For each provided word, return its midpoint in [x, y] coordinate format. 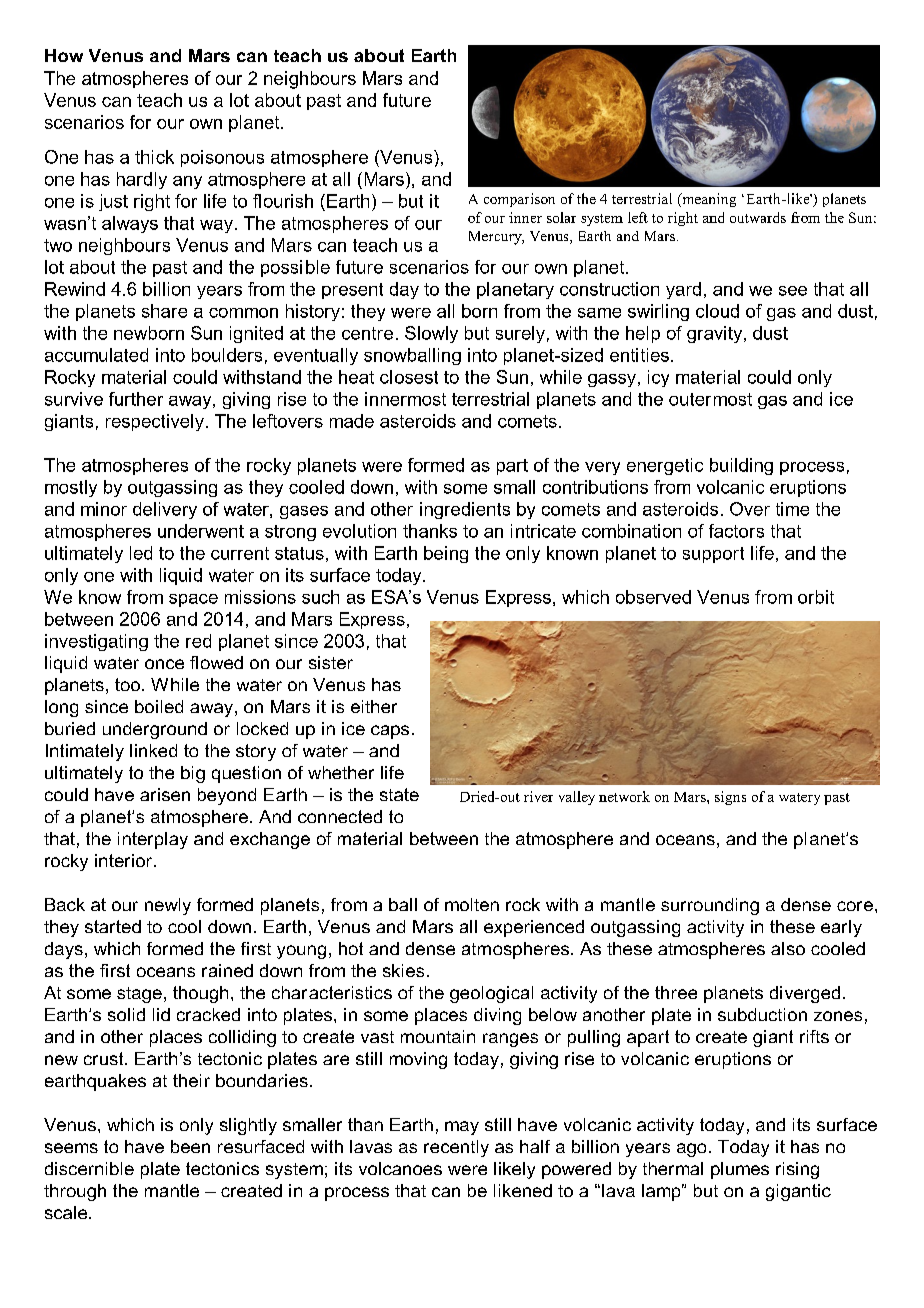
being [446, 554]
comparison [519, 200]
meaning [708, 200]
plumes [740, 1170]
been [190, 1146]
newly [168, 906]
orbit [816, 597]
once [164, 664]
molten [472, 904]
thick [154, 157]
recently [456, 1148]
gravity [716, 334]
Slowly [431, 334]
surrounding [710, 906]
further [136, 399]
